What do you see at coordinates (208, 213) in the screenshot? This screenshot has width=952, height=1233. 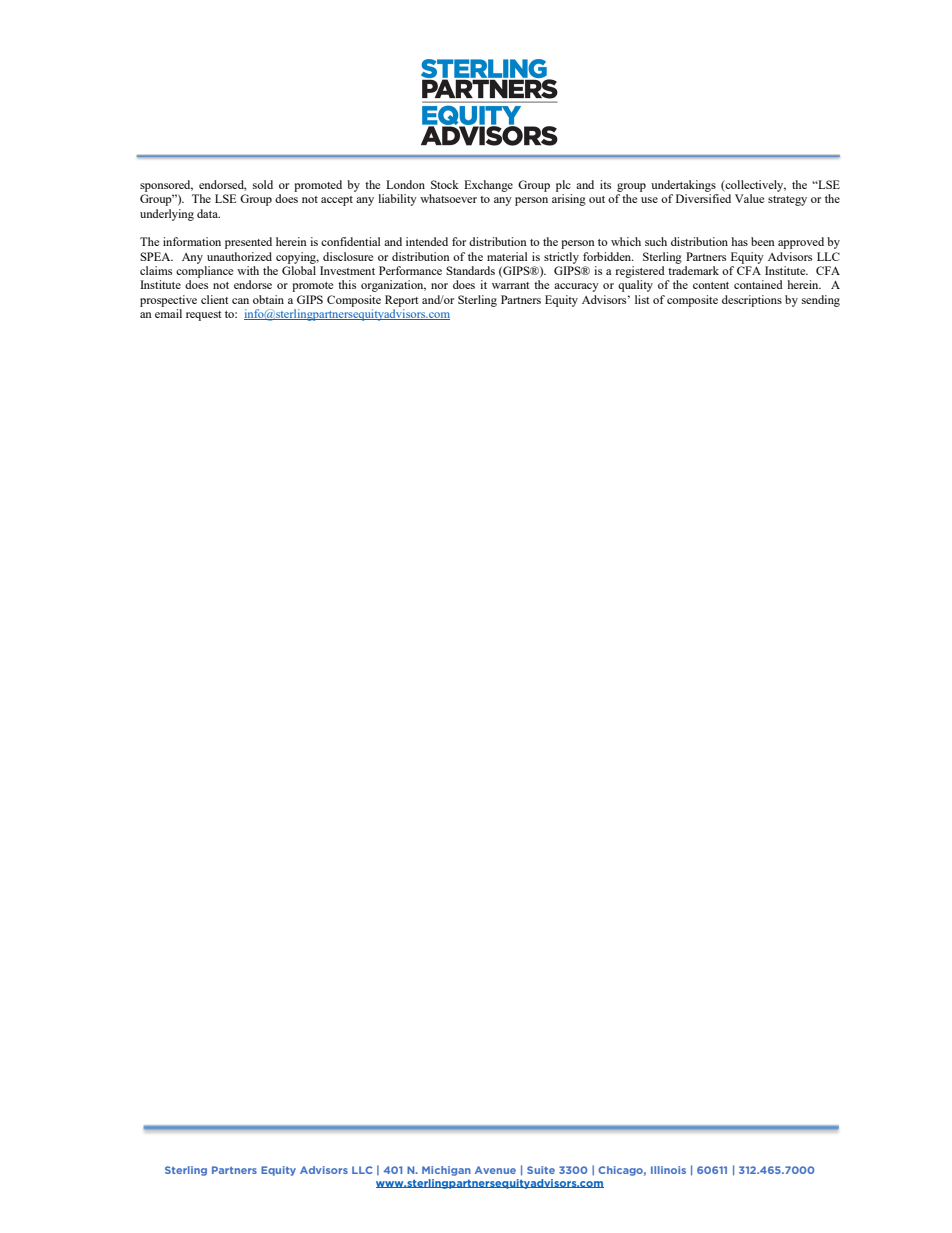 I see `data` at bounding box center [208, 213].
